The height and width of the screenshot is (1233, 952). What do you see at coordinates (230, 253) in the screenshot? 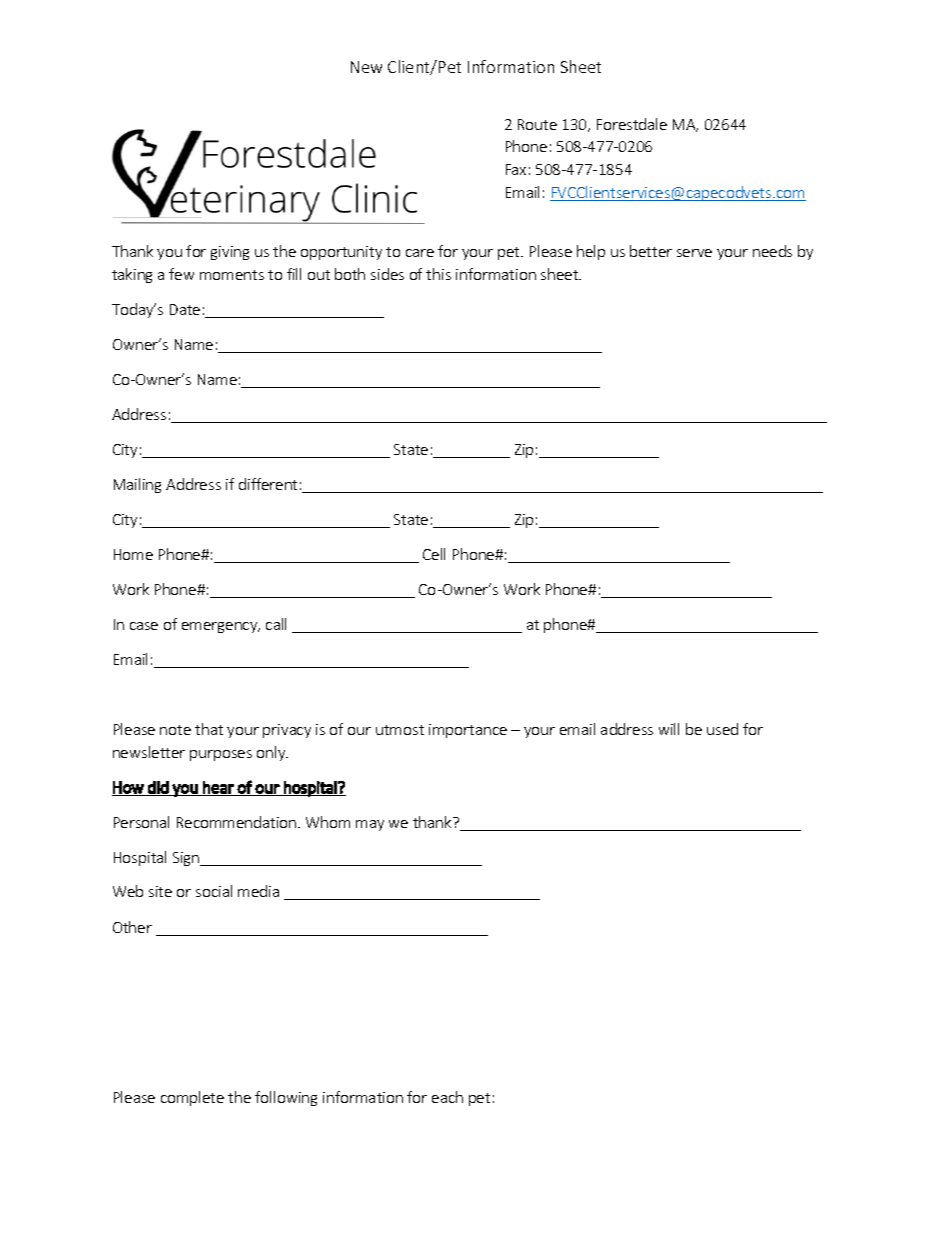
I see `giving` at bounding box center [230, 253].
